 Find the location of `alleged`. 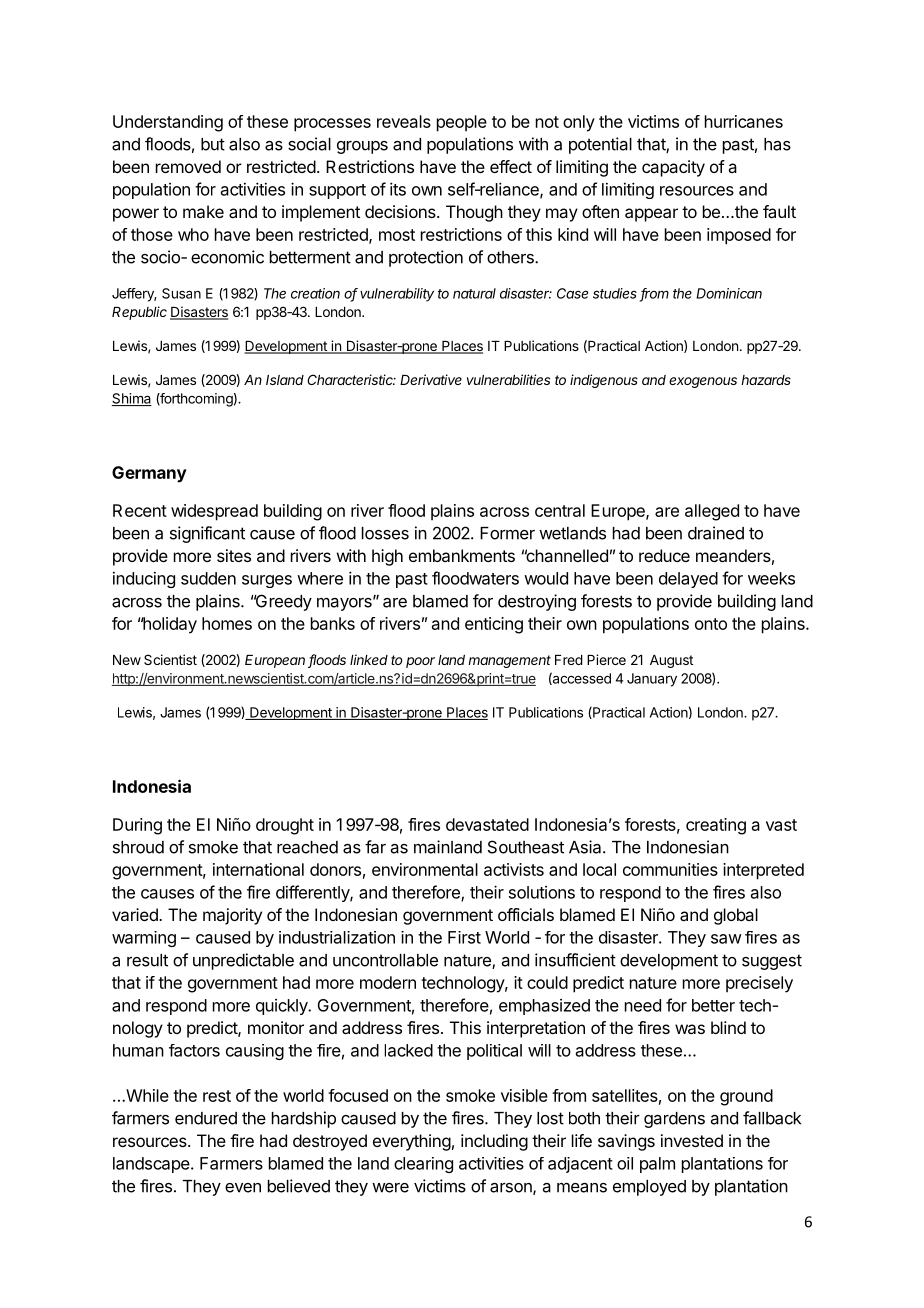

alleged is located at coordinates (712, 512).
